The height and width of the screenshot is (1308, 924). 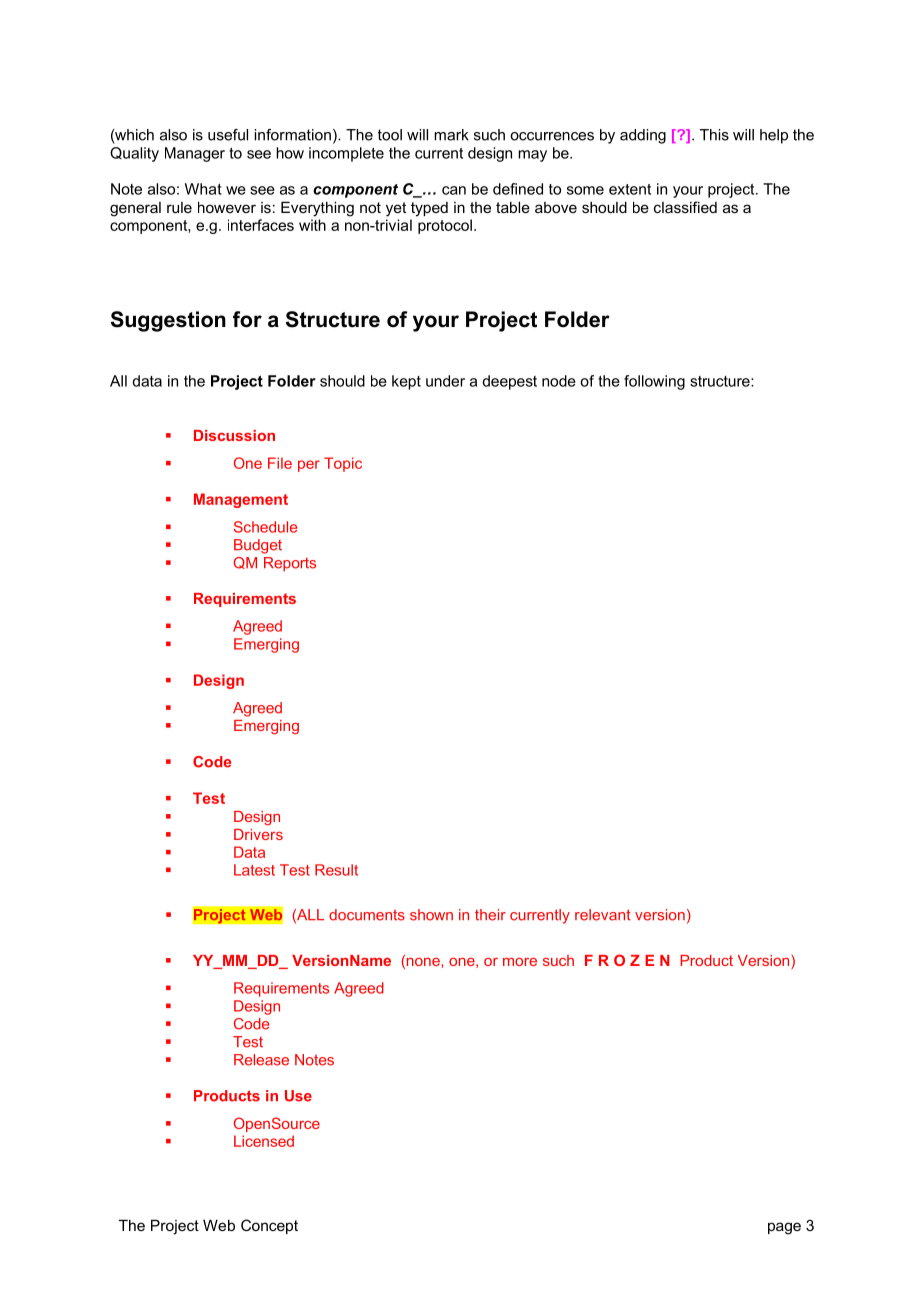 I want to click on Drivers, so click(x=258, y=834).
